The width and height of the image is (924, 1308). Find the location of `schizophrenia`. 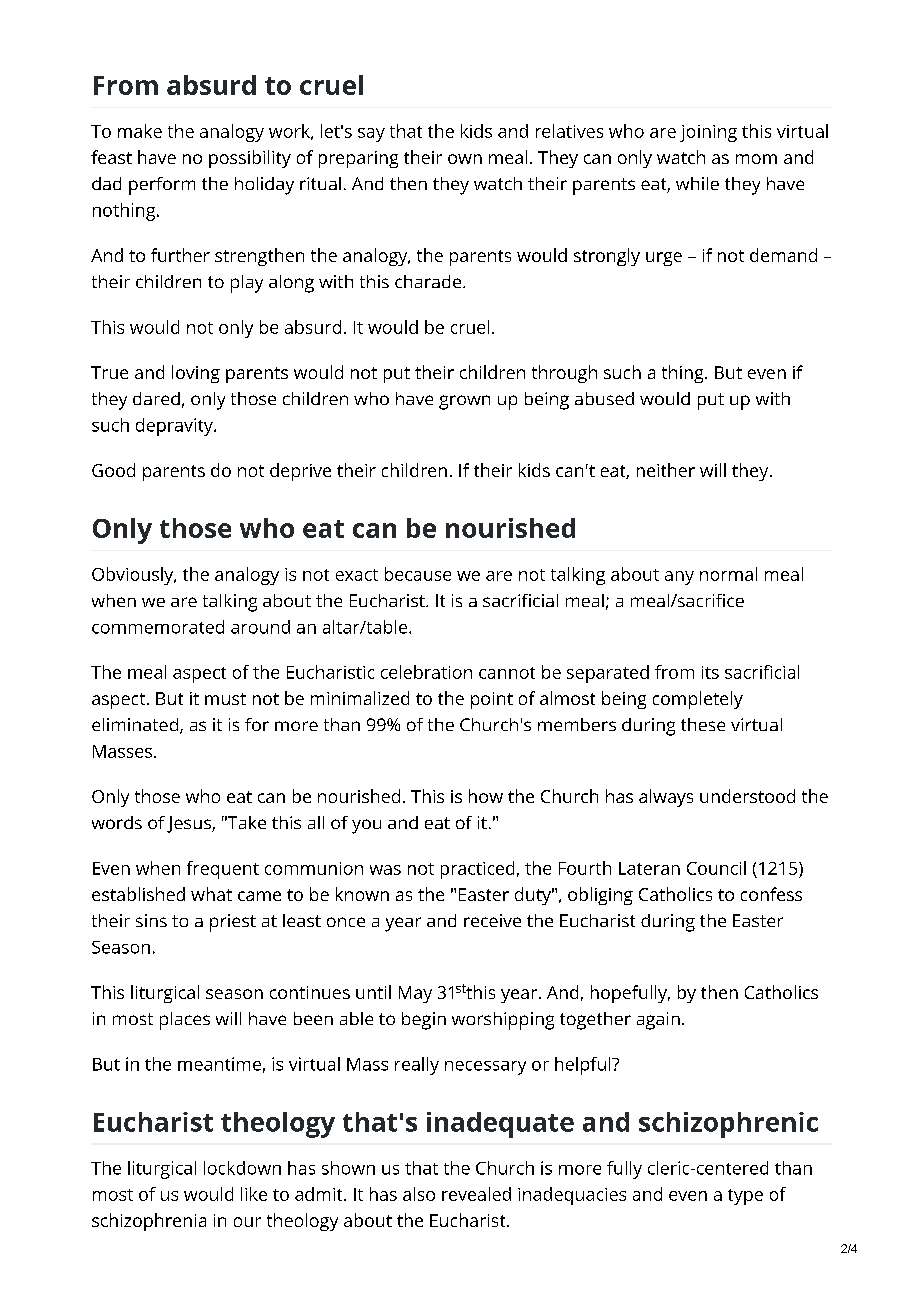

schizophrenia is located at coordinates (149, 1222).
